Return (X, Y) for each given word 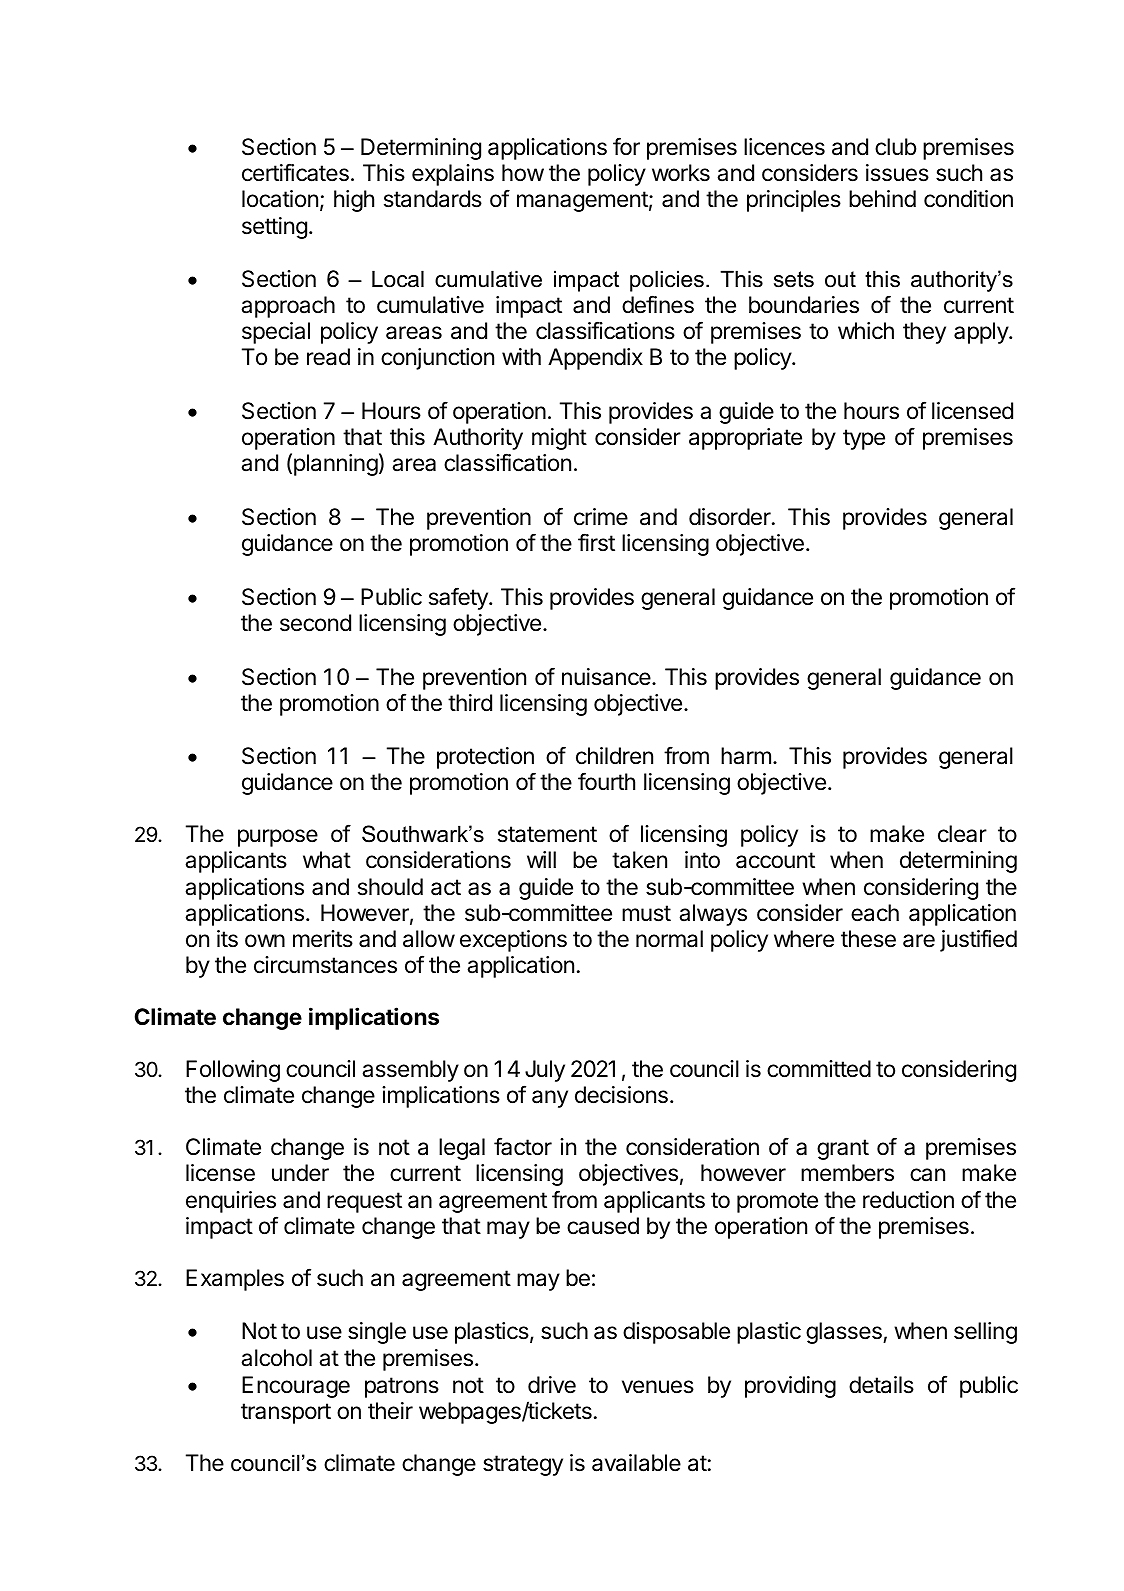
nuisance (607, 677)
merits (323, 939)
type (864, 439)
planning (336, 465)
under (300, 1173)
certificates (295, 172)
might (559, 439)
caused (603, 1226)
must (646, 913)
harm (746, 756)
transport (286, 1413)
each (875, 913)
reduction (908, 1200)
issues (897, 173)
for (626, 146)
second (315, 623)
